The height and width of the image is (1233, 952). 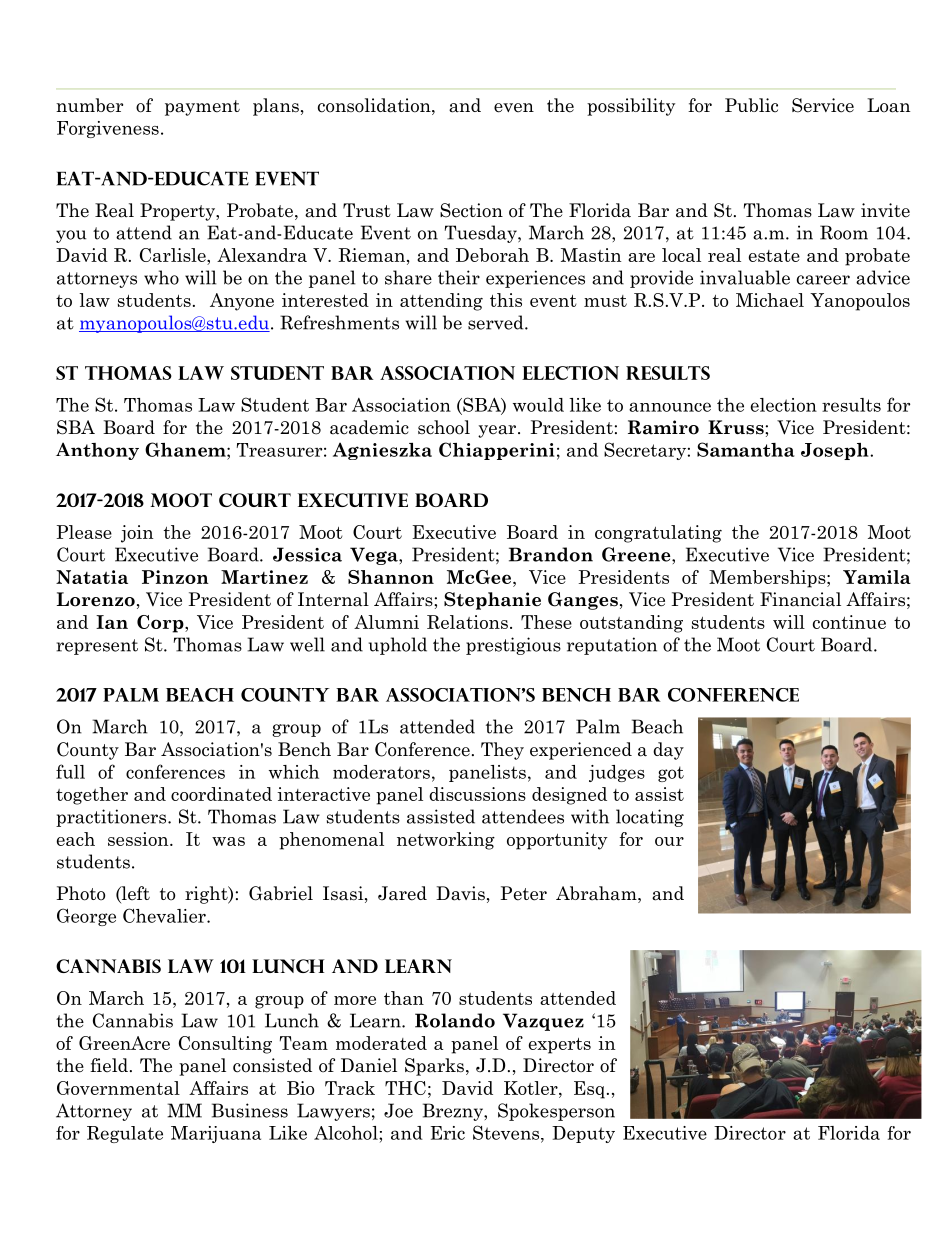 I want to click on join, so click(x=137, y=534).
